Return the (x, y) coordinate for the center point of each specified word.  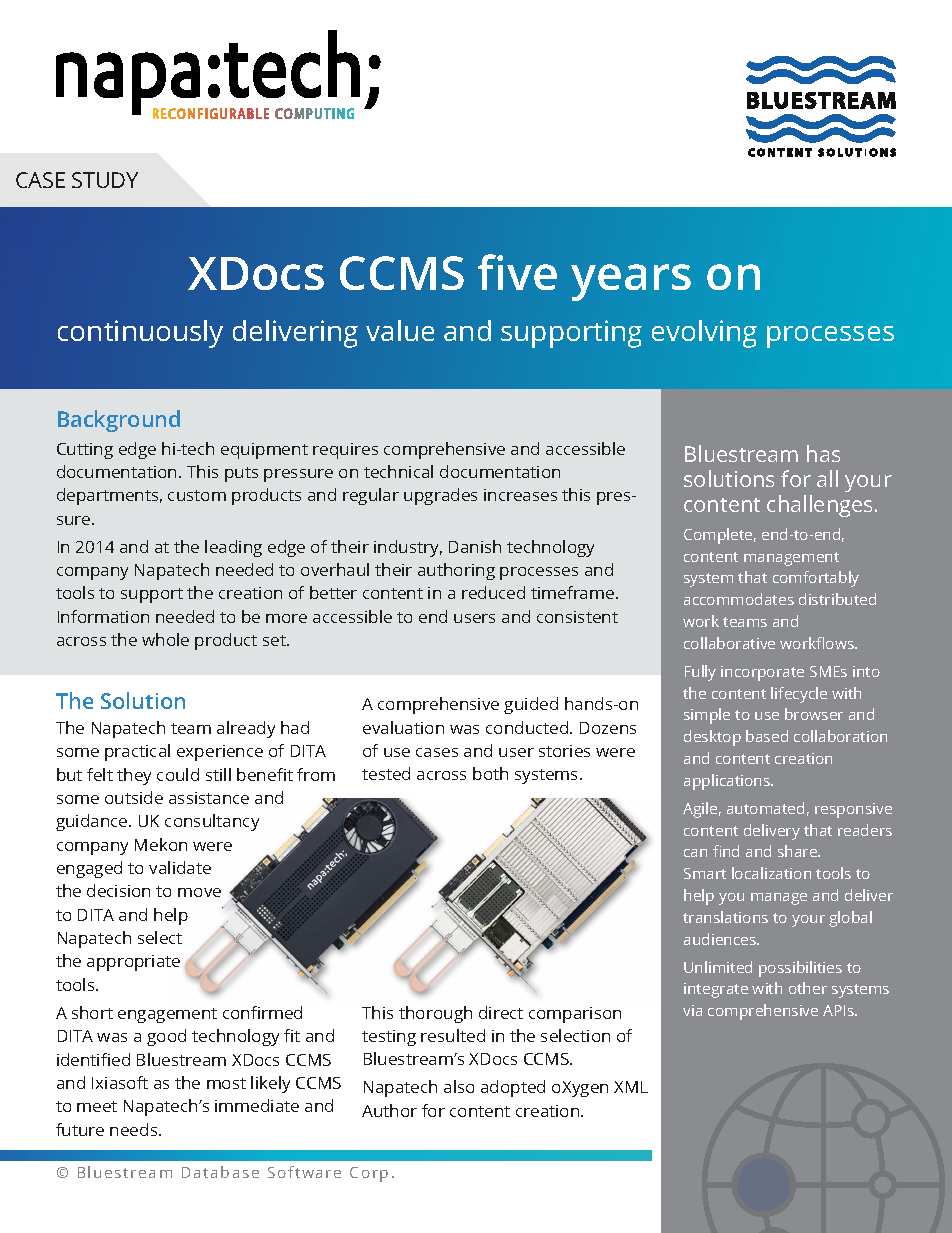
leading (233, 548)
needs (135, 1129)
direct (501, 1012)
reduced (493, 592)
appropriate (133, 963)
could (178, 774)
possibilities (800, 969)
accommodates (739, 599)
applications (728, 782)
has (823, 453)
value (400, 330)
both (490, 773)
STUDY (105, 180)
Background (119, 421)
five (517, 272)
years (631, 282)
